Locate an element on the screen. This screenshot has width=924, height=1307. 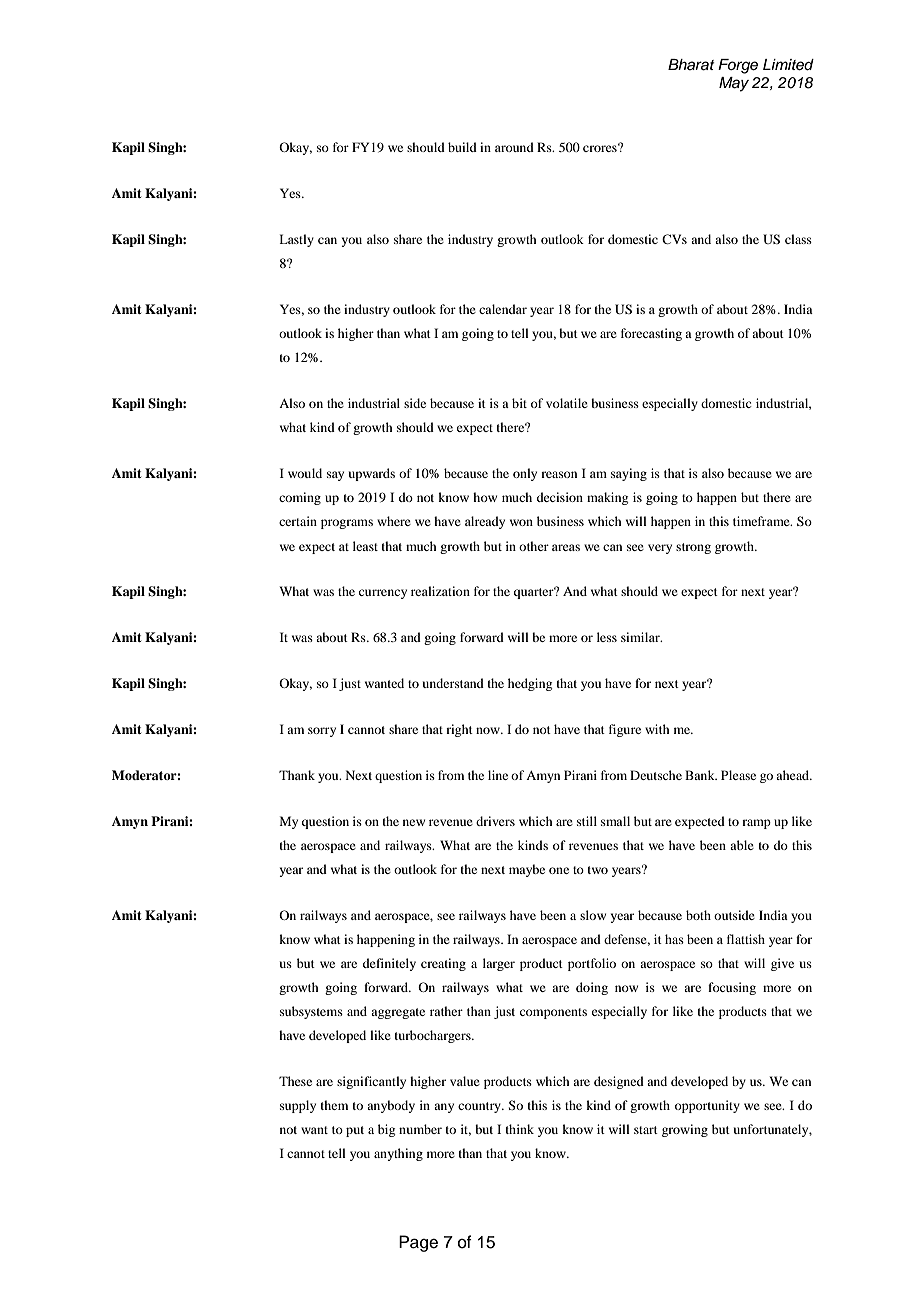
anything is located at coordinates (398, 1154).
